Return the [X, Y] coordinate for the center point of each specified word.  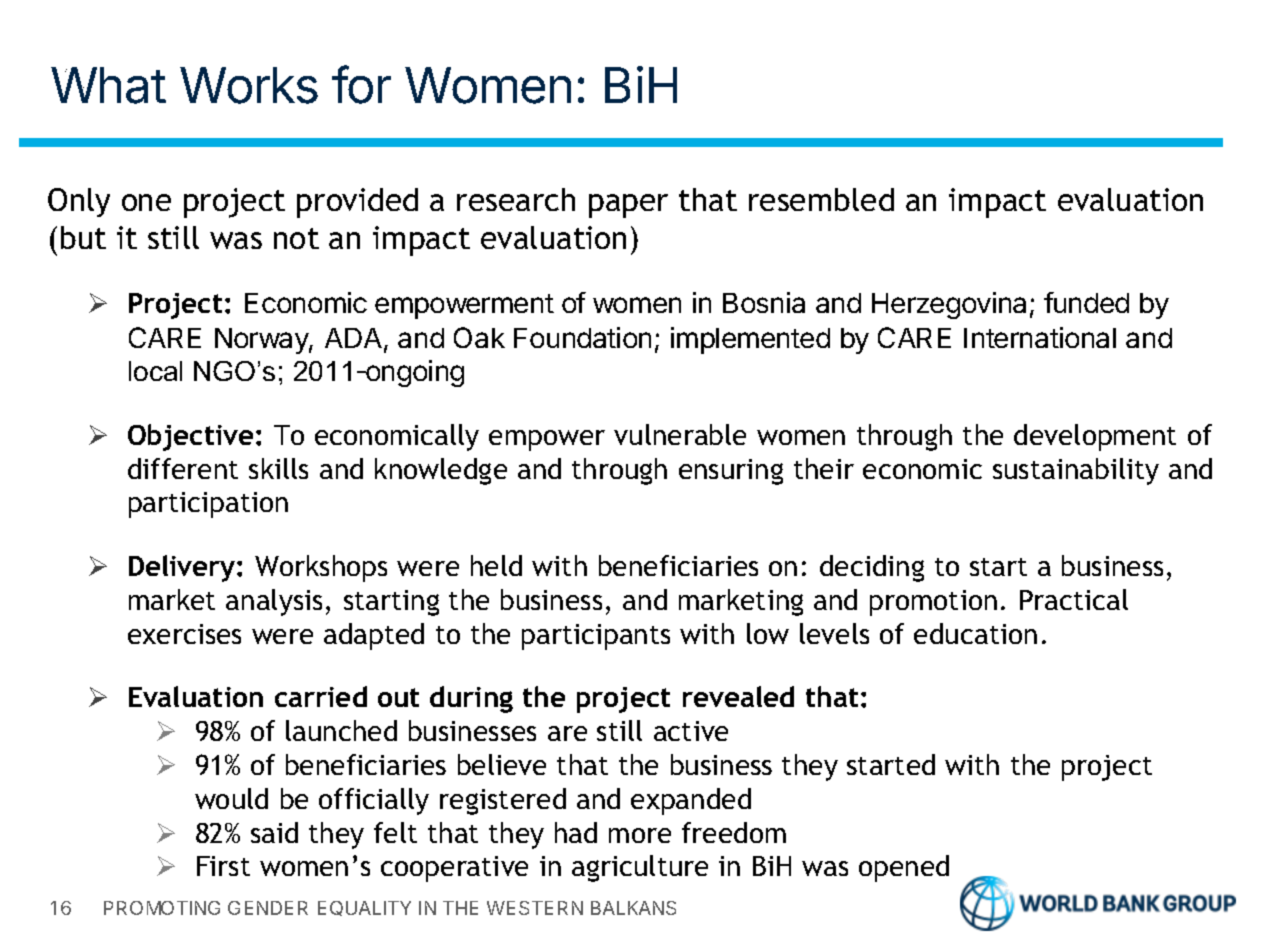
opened [904, 868]
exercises [184, 634]
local [155, 371]
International [1040, 337]
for [361, 84]
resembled [821, 199]
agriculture [640, 868]
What [108, 85]
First [223, 866]
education [975, 633]
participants [596, 637]
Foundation [582, 337]
